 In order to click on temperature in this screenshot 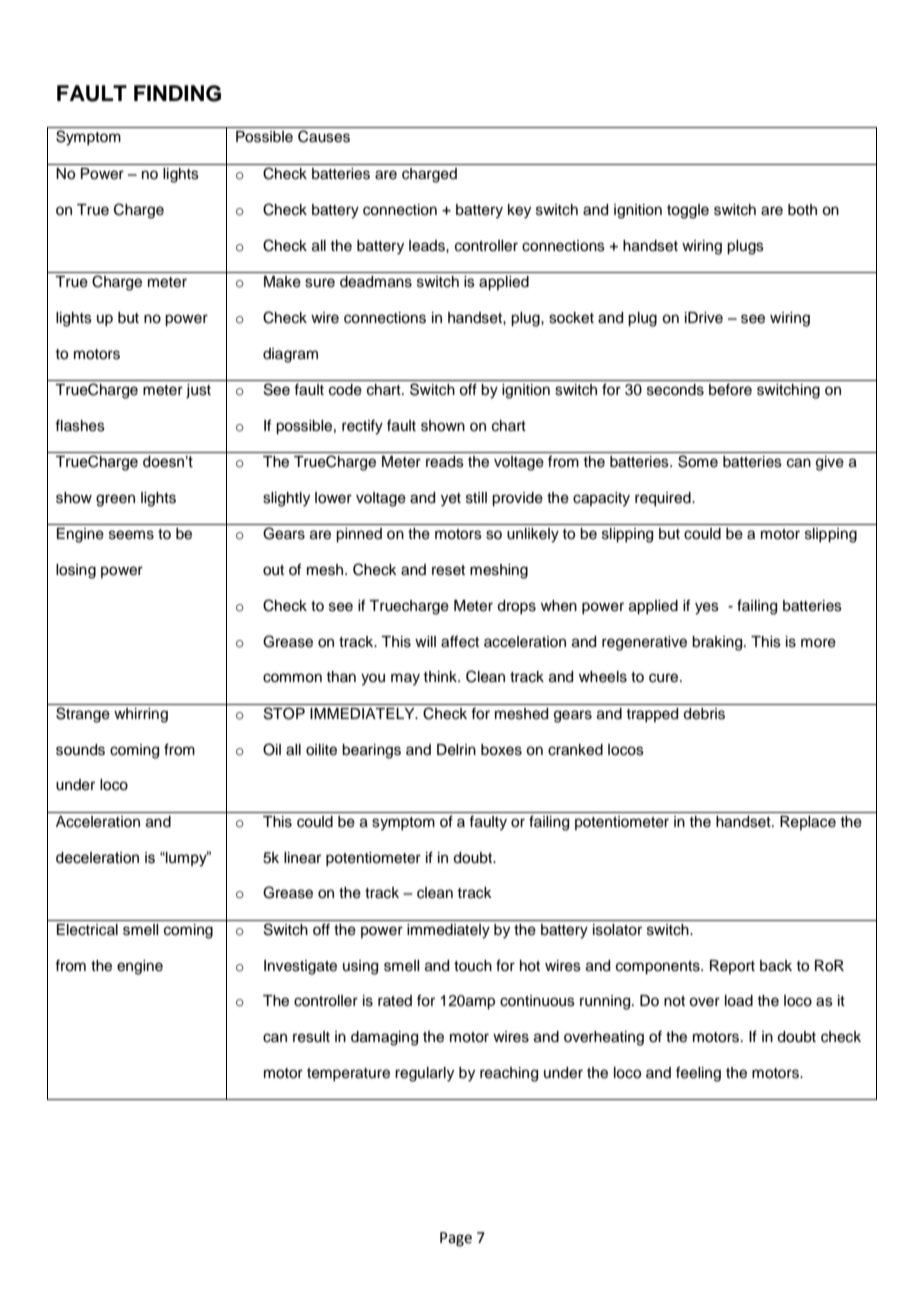, I will do `click(348, 1074)`.
